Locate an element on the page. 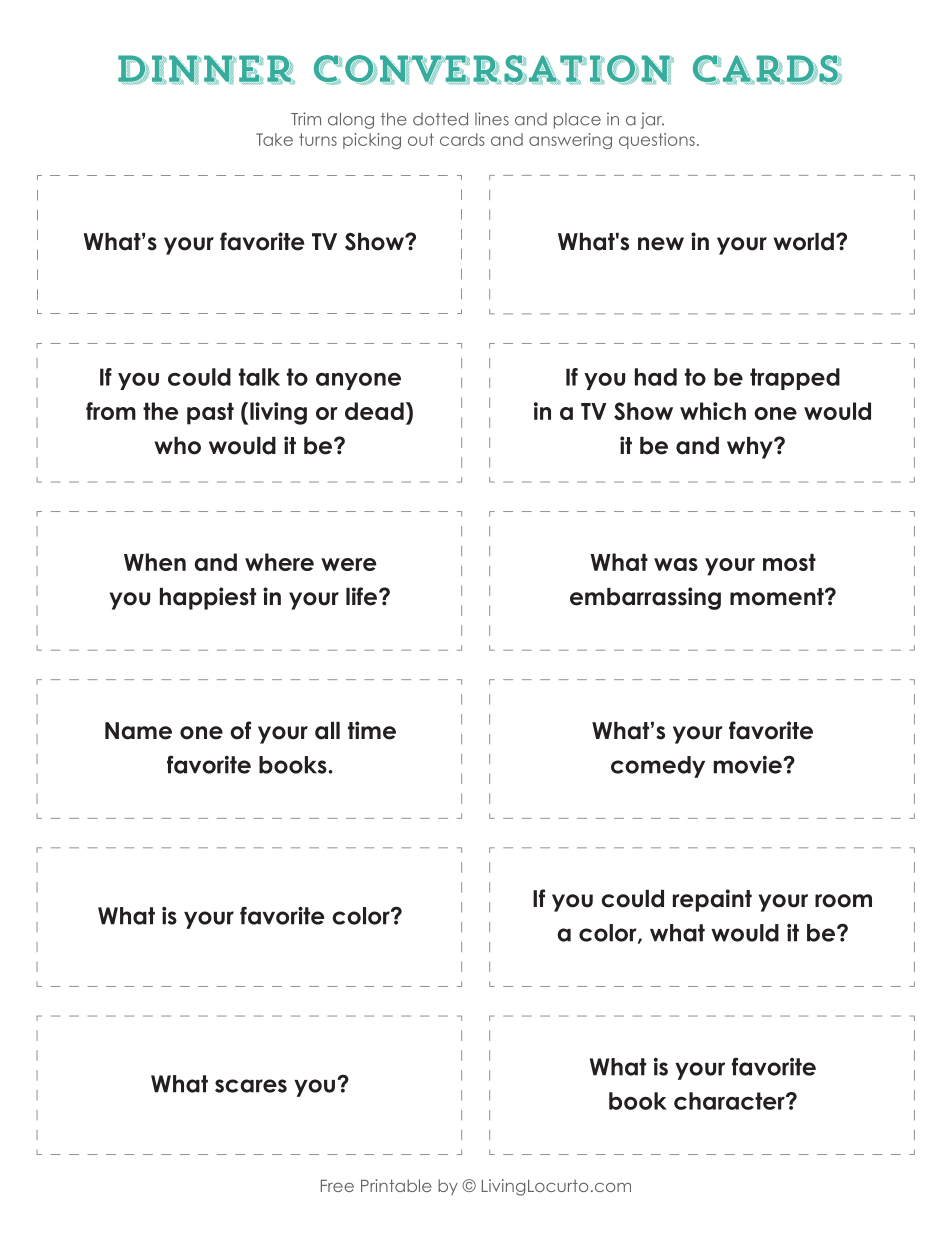 This image has width=952, height=1233. movie is located at coordinates (749, 765).
